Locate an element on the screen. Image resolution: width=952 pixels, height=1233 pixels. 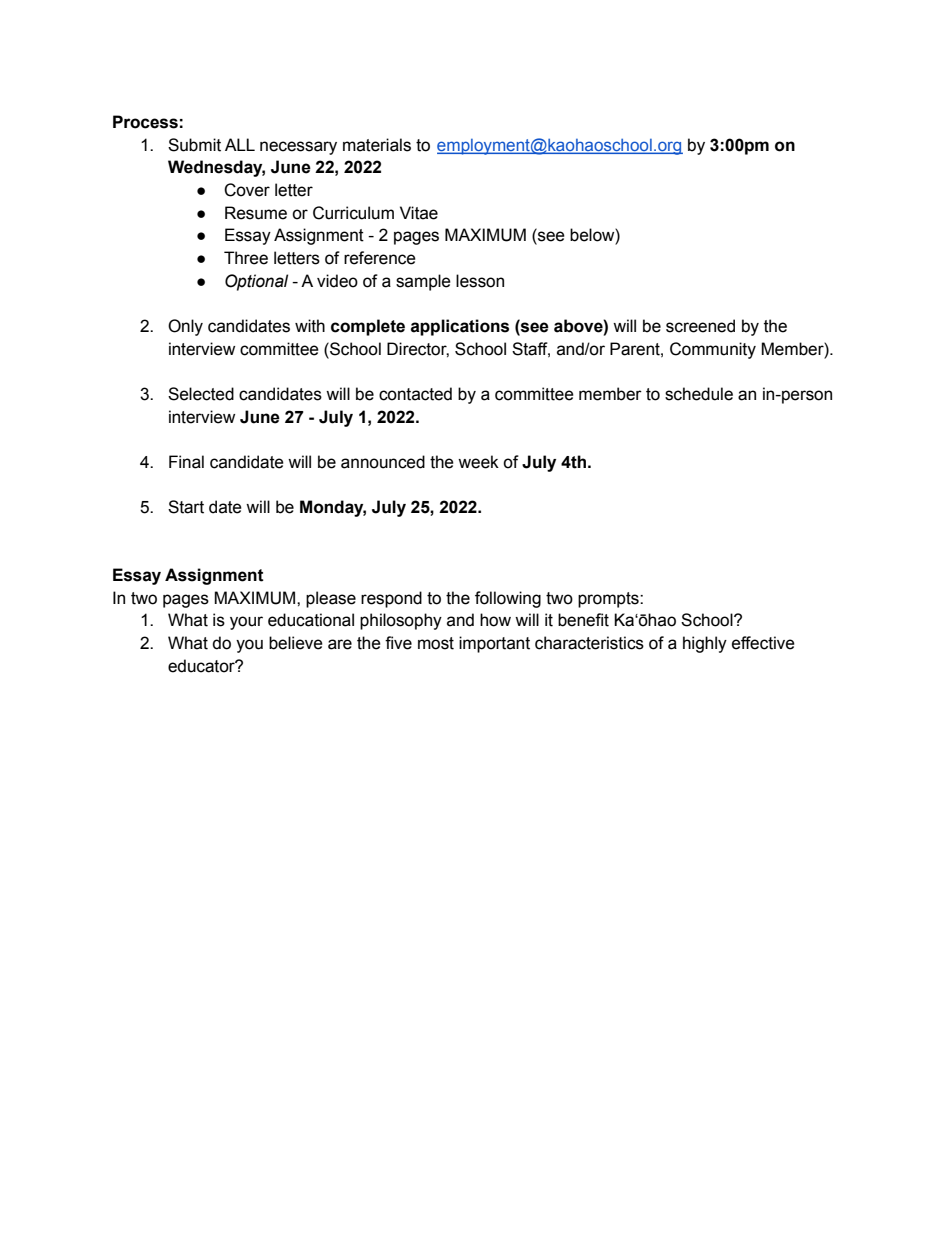
most is located at coordinates (436, 643).
